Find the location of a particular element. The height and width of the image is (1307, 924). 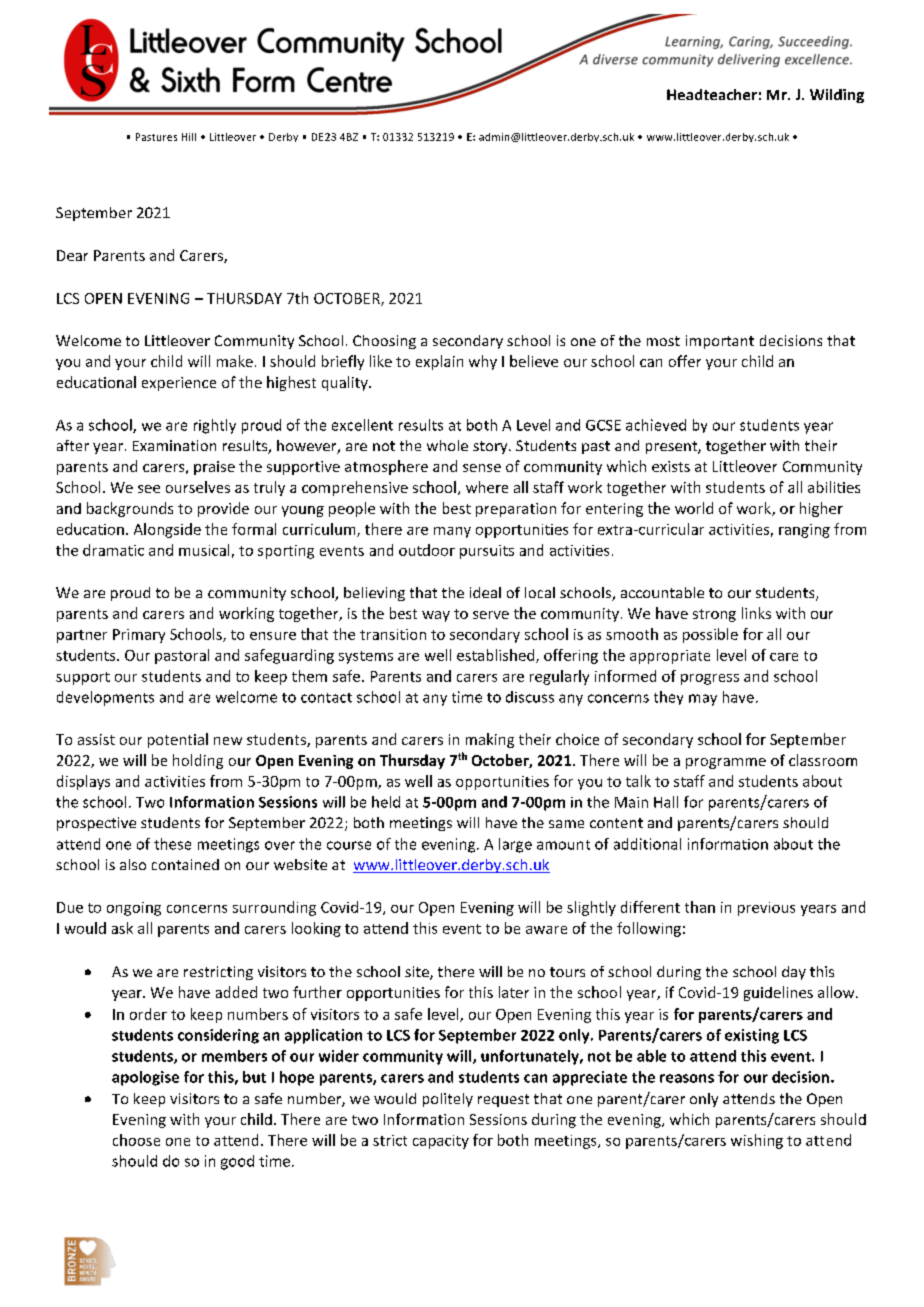

choose is located at coordinates (136, 1140).
